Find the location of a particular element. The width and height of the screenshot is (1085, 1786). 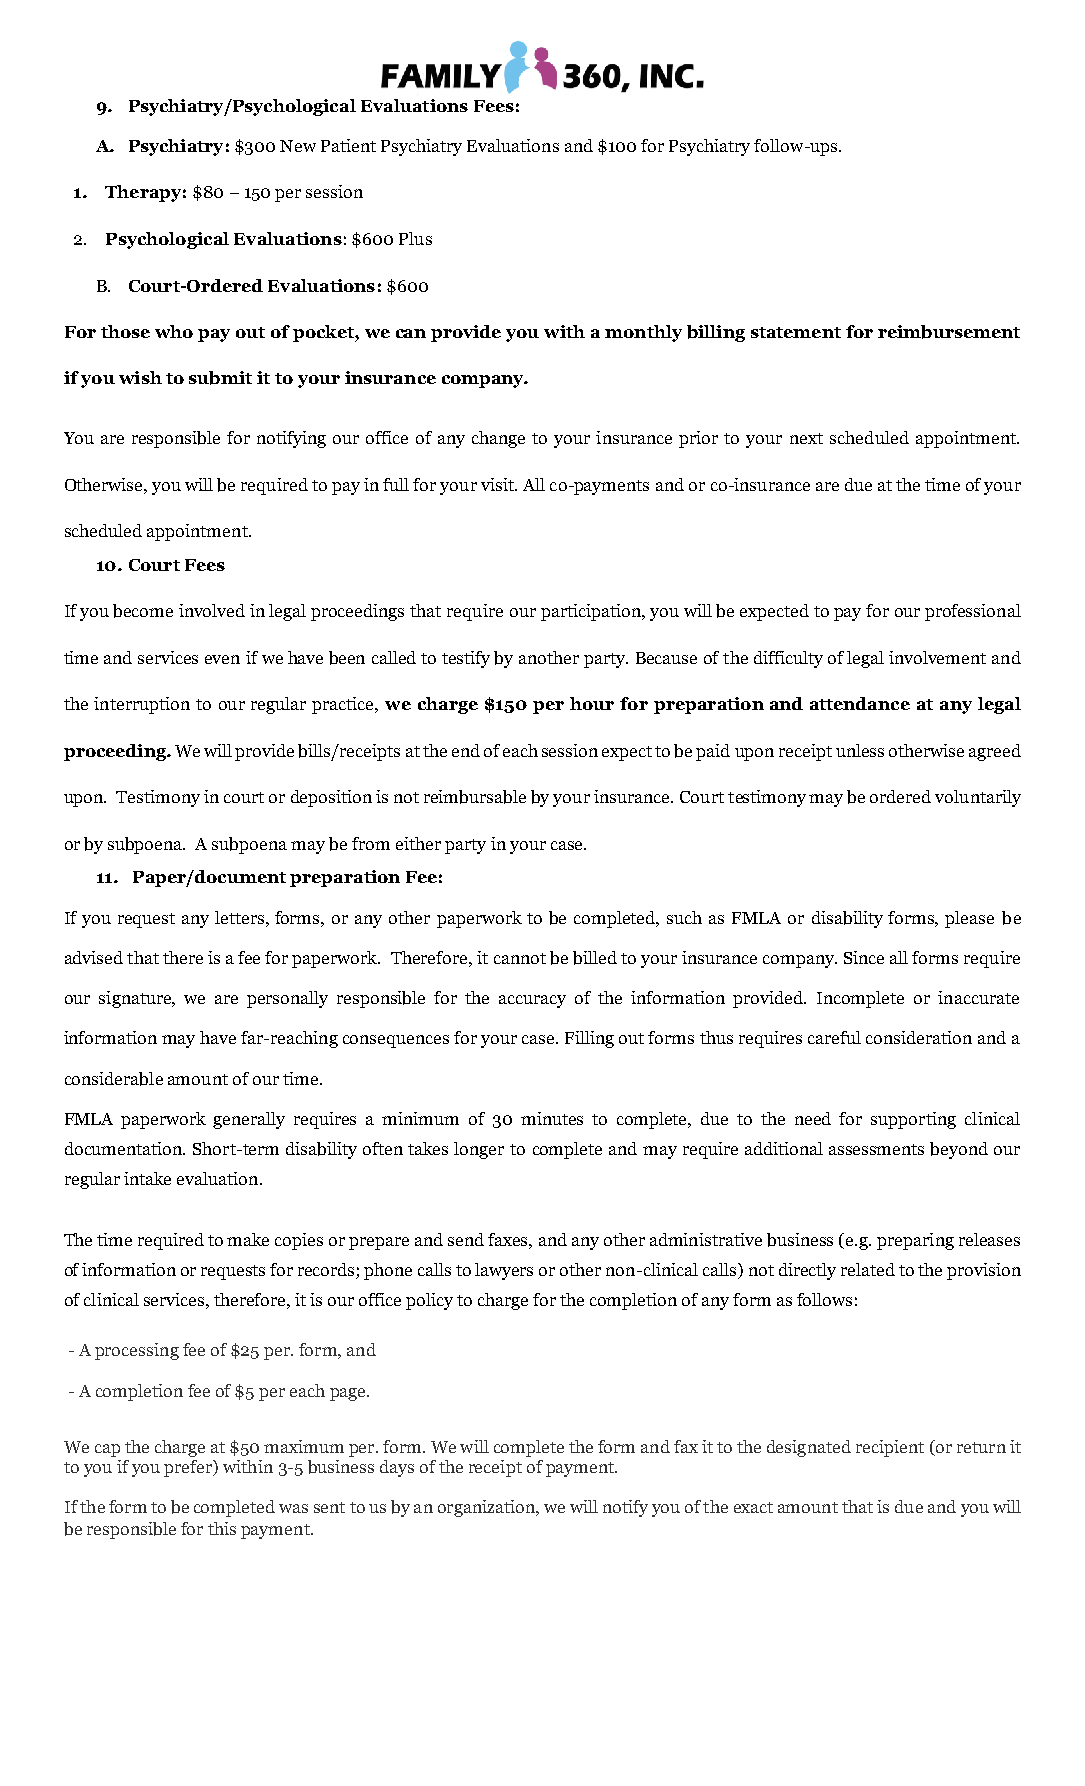

reimbursement is located at coordinates (949, 332).
